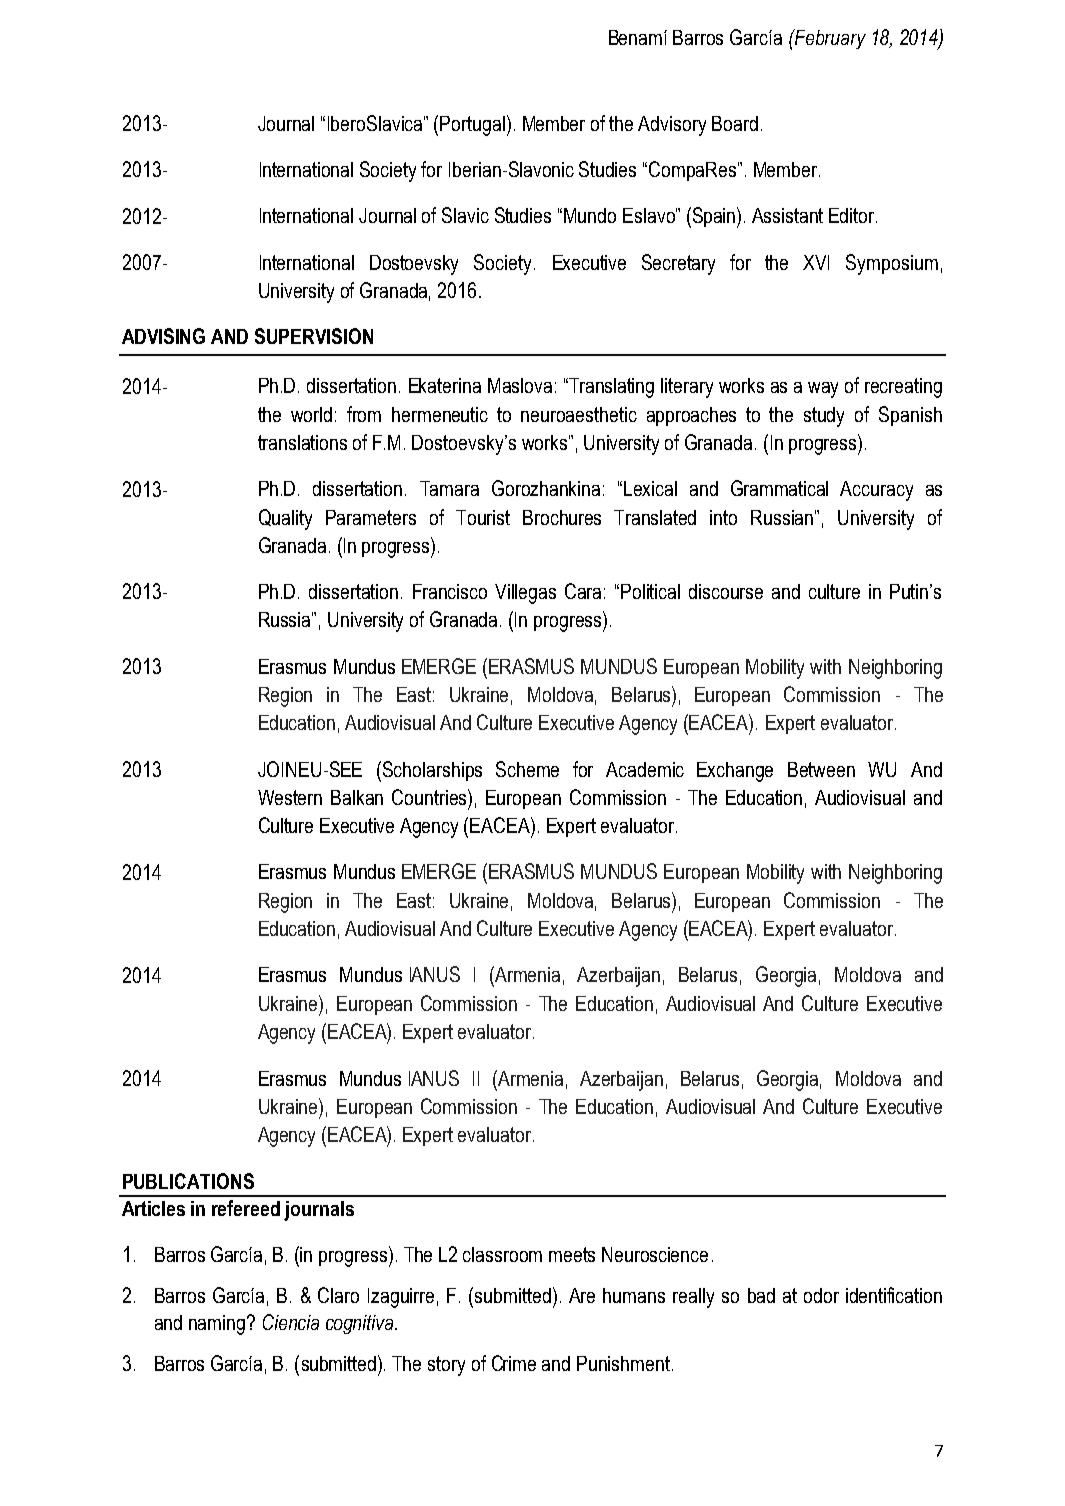 This page has height=1506, width=1065. Describe the element at coordinates (290, 797) in the page. I see `Western` at that location.
